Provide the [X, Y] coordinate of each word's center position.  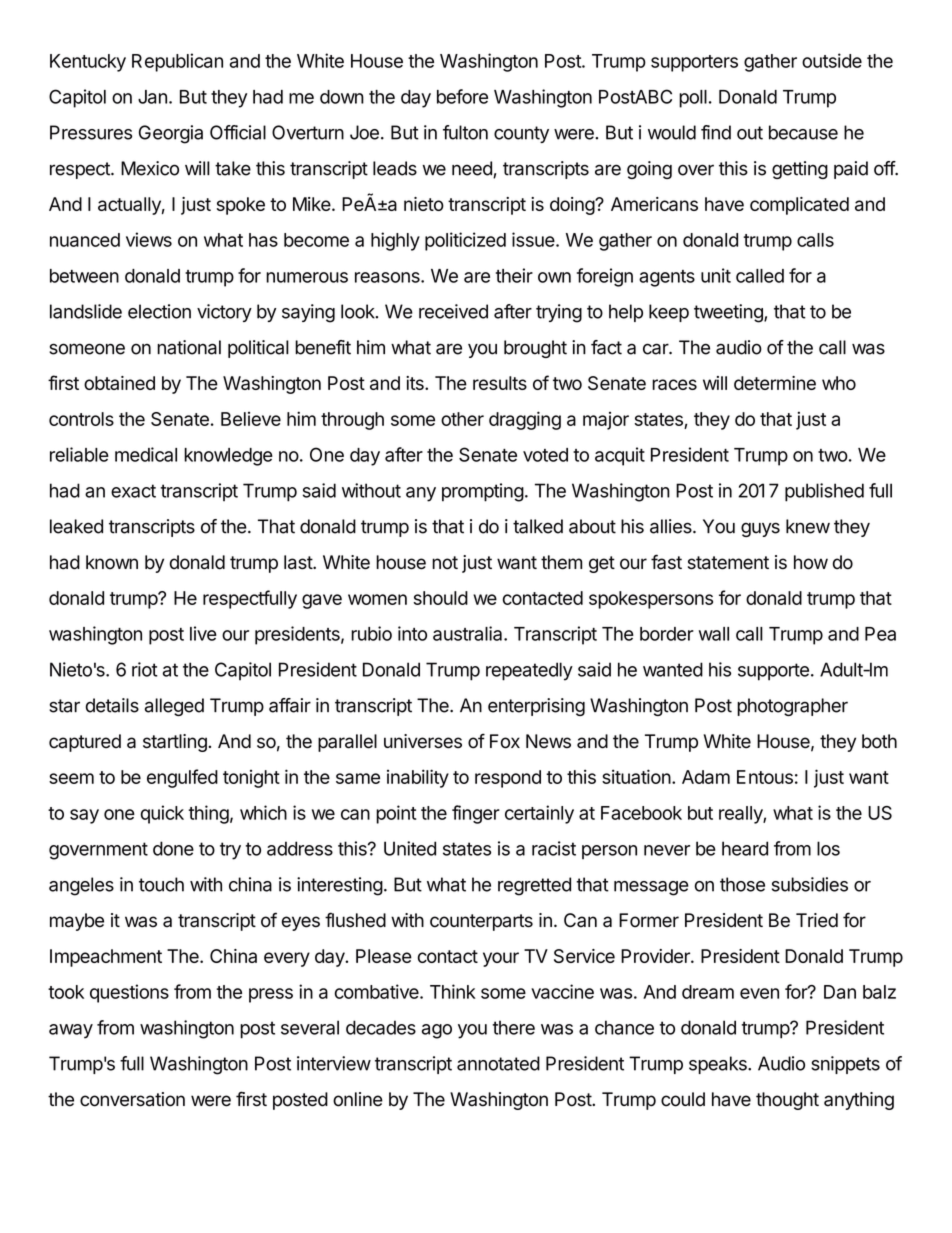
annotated [498, 1063]
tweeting [729, 313]
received [453, 311]
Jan [152, 97]
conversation [132, 1099]
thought [787, 1101]
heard [745, 848]
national [189, 347]
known [112, 562]
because [803, 132]
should [441, 598]
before [462, 96]
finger [476, 814]
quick [162, 814]
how [811, 562]
